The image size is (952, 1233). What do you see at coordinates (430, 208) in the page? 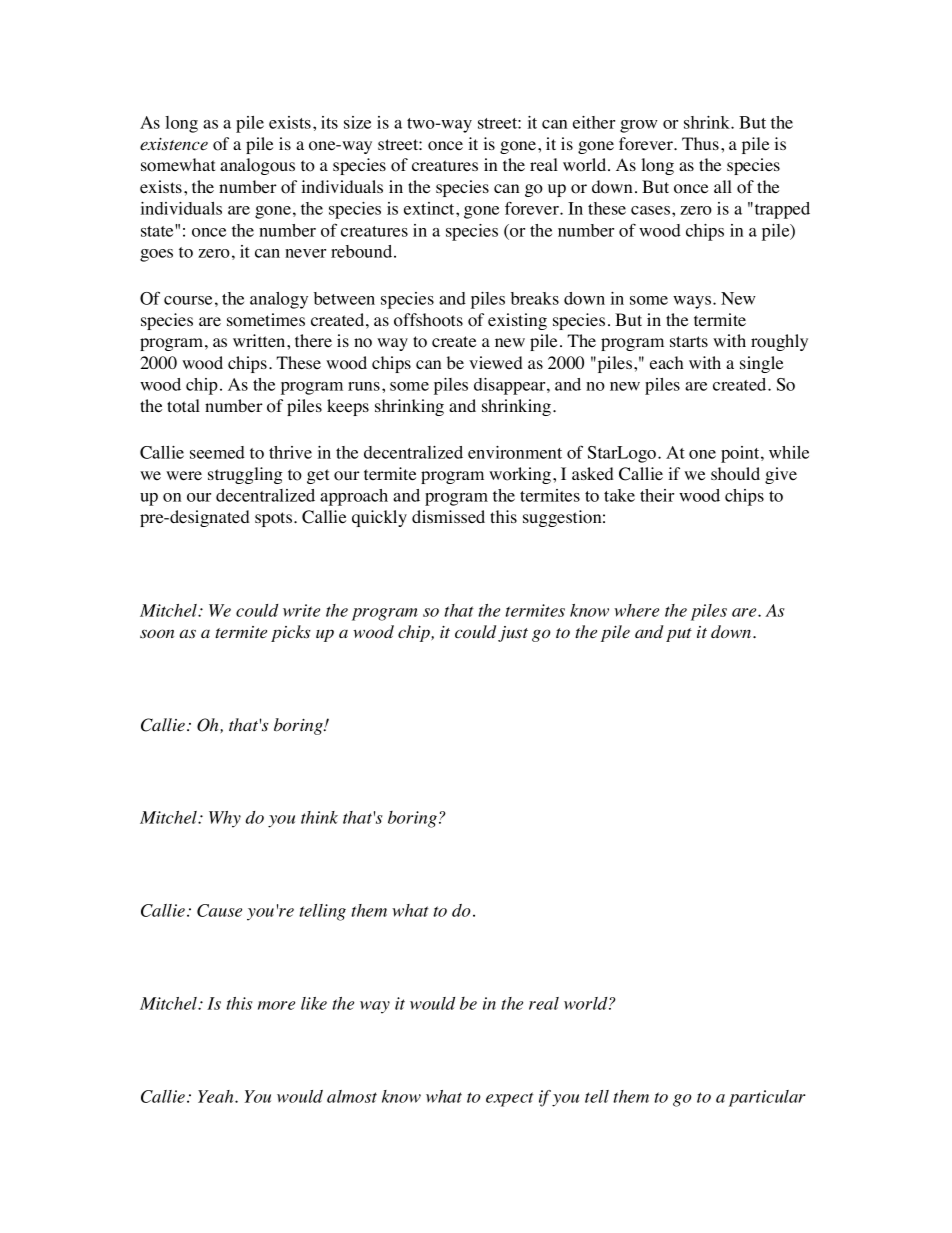
I see `extinct` at bounding box center [430, 208].
